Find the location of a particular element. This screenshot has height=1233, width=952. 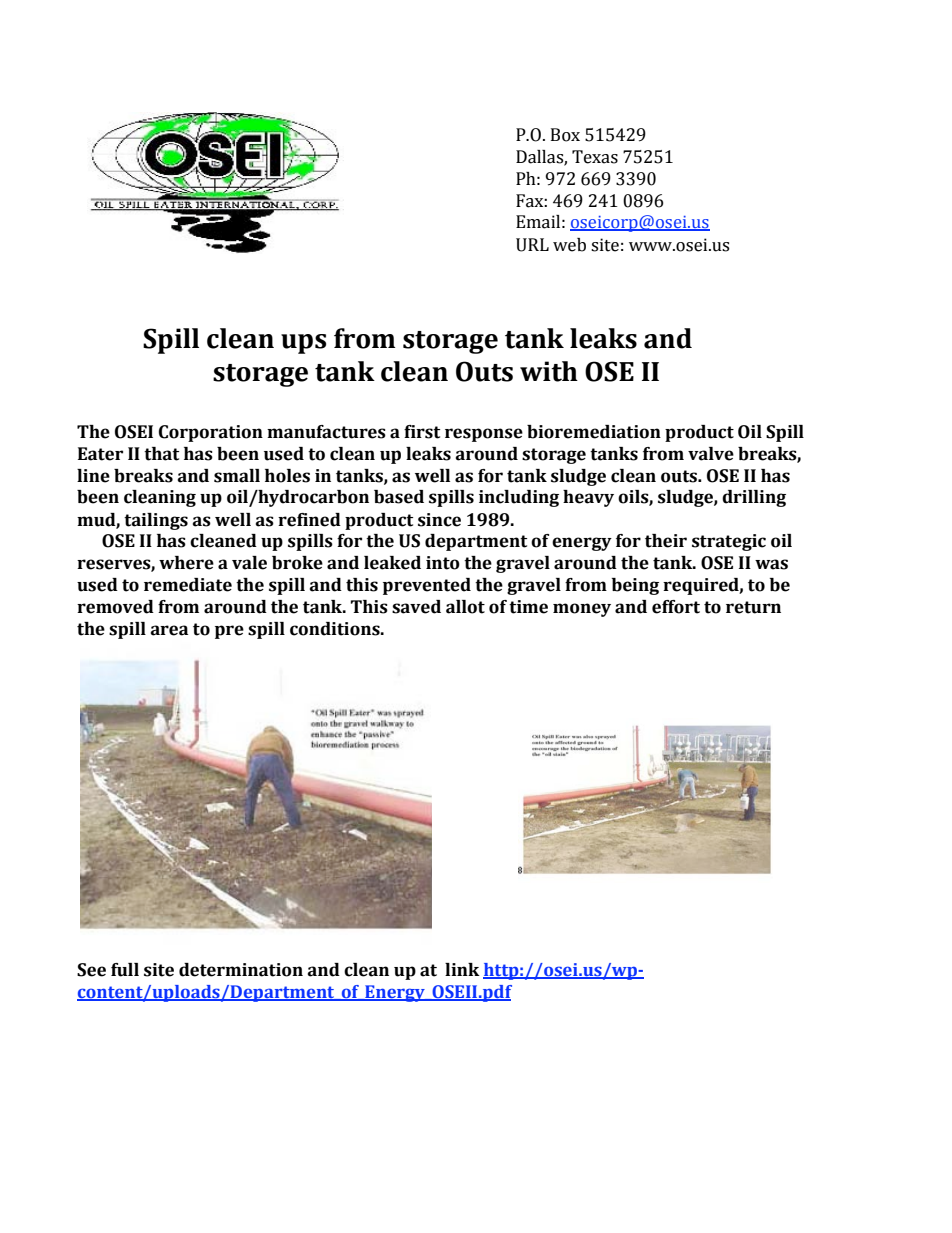

Corporation is located at coordinates (211, 433).
